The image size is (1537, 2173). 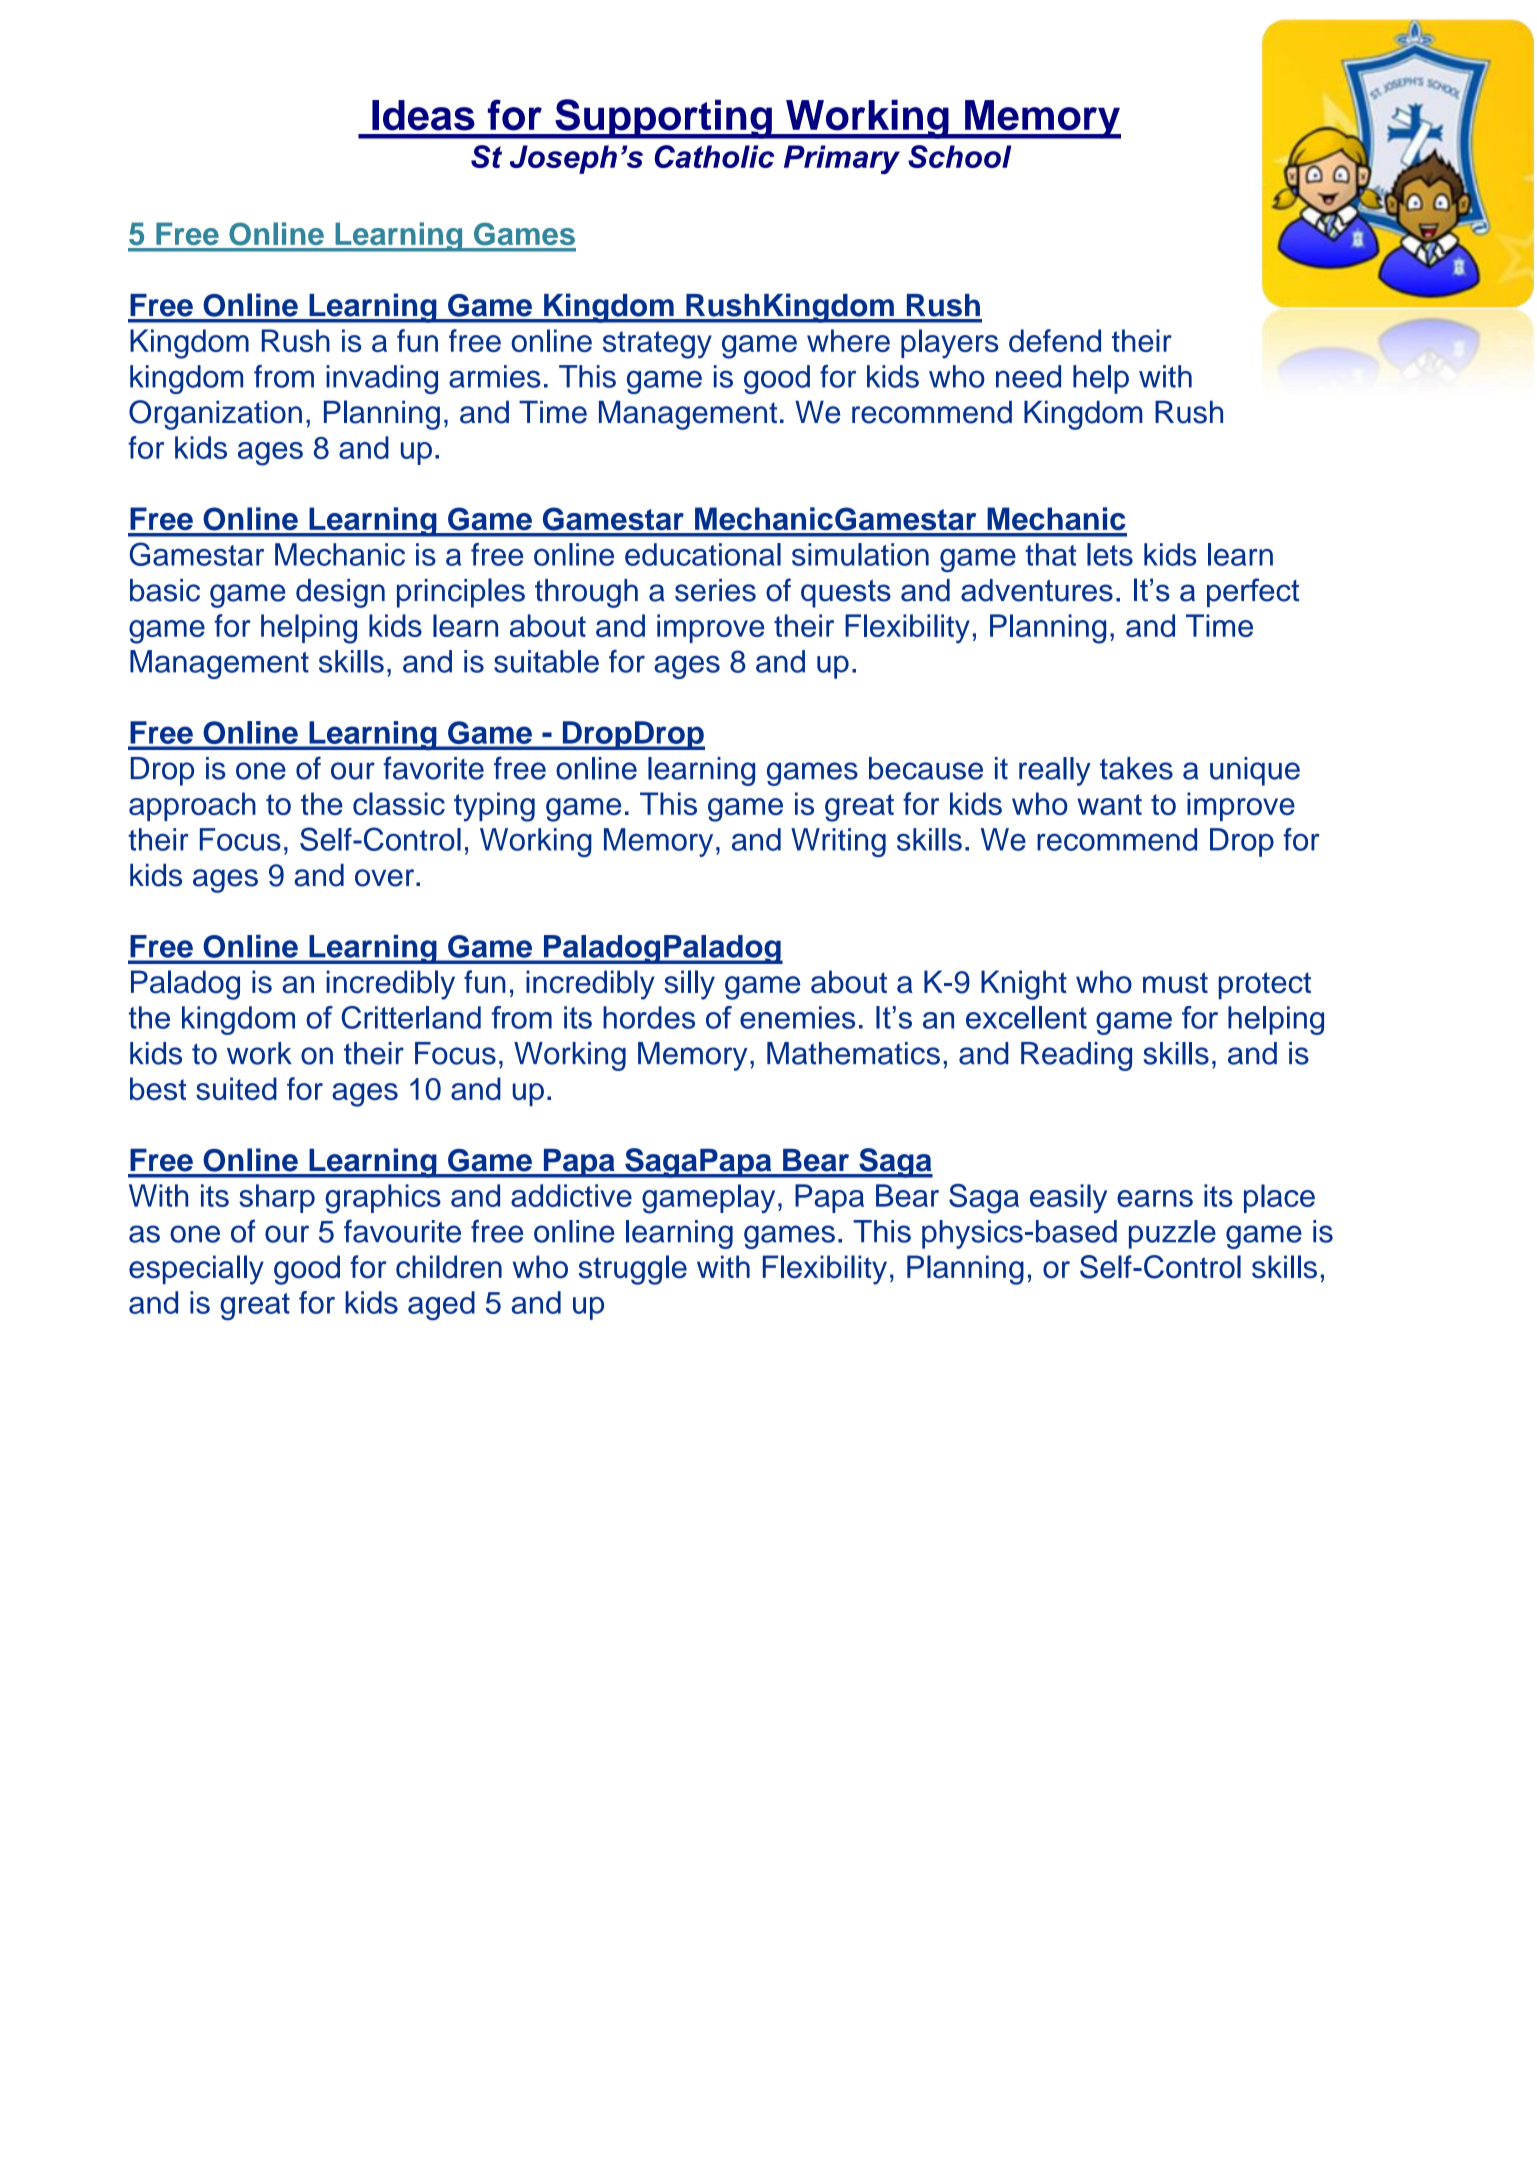 What do you see at coordinates (423, 115) in the screenshot?
I see `Ideas` at bounding box center [423, 115].
